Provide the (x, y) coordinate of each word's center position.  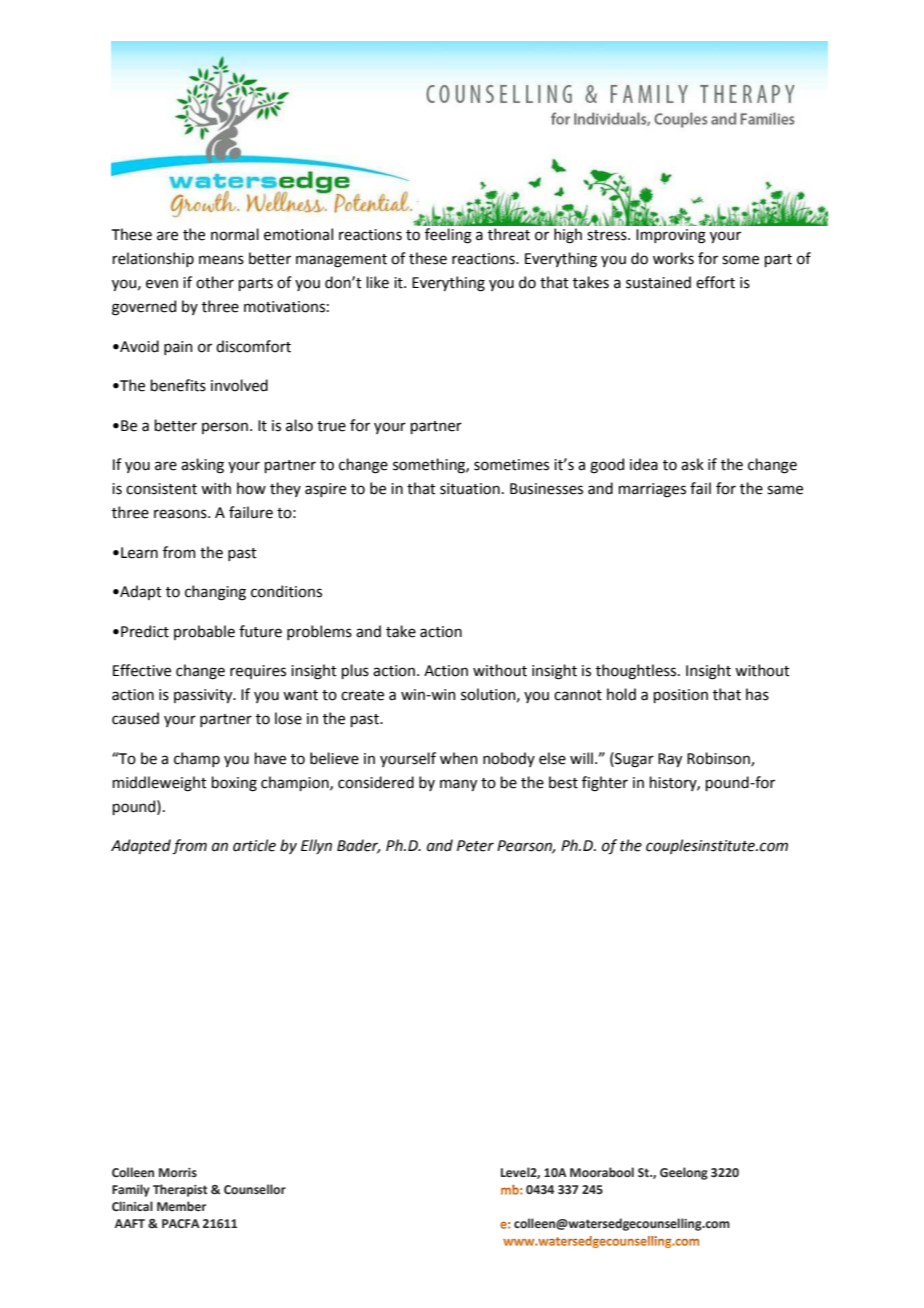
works (673, 258)
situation (470, 489)
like (377, 282)
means (221, 260)
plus (355, 671)
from (189, 847)
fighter (605, 784)
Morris (178, 1172)
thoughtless (637, 672)
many (458, 785)
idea (644, 464)
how (251, 488)
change (200, 672)
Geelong (684, 1173)
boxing (234, 784)
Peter (475, 846)
